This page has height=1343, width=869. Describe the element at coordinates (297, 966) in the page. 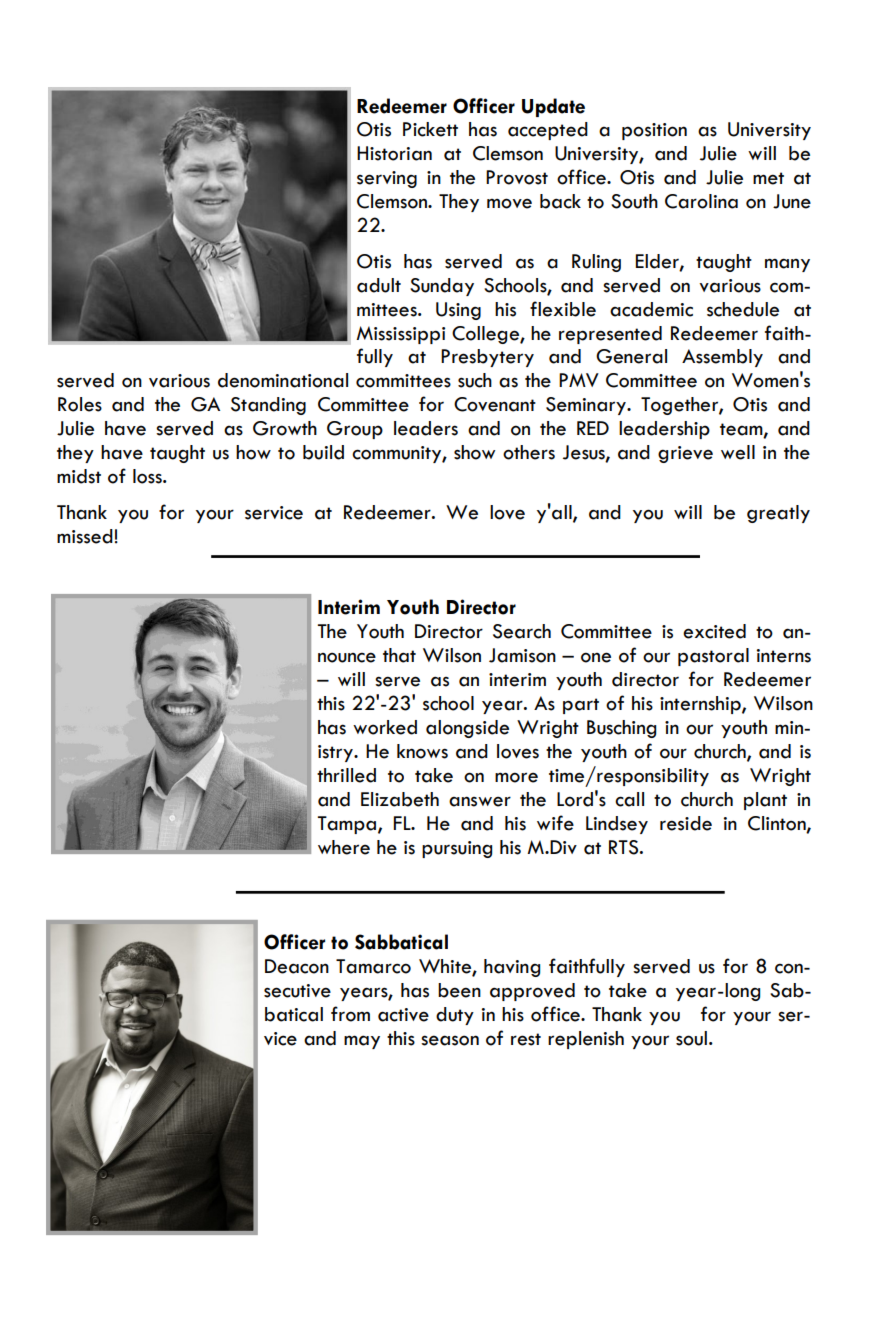

I see `Deacon` at that location.
